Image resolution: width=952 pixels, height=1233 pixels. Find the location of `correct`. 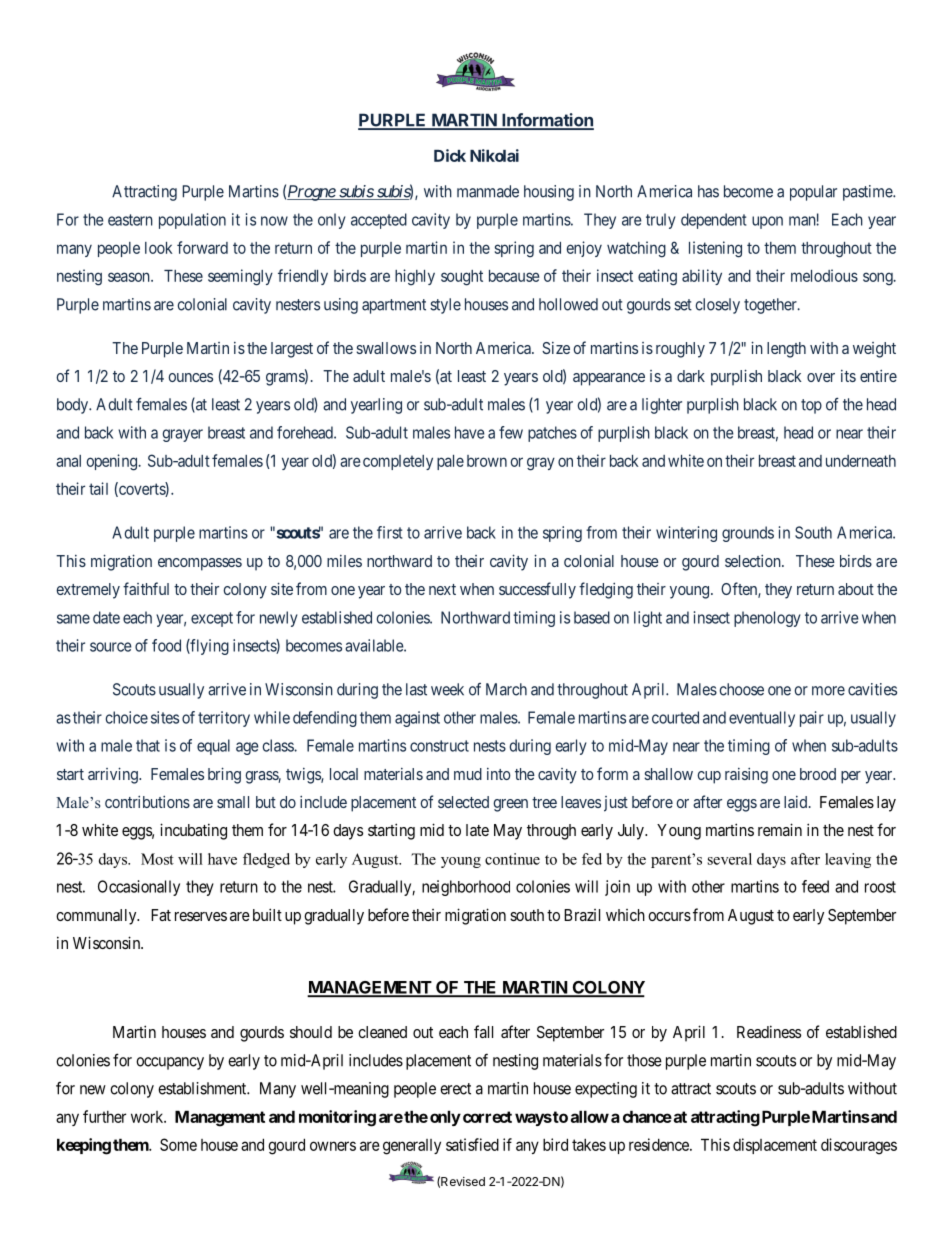

correct is located at coordinates (486, 1117).
